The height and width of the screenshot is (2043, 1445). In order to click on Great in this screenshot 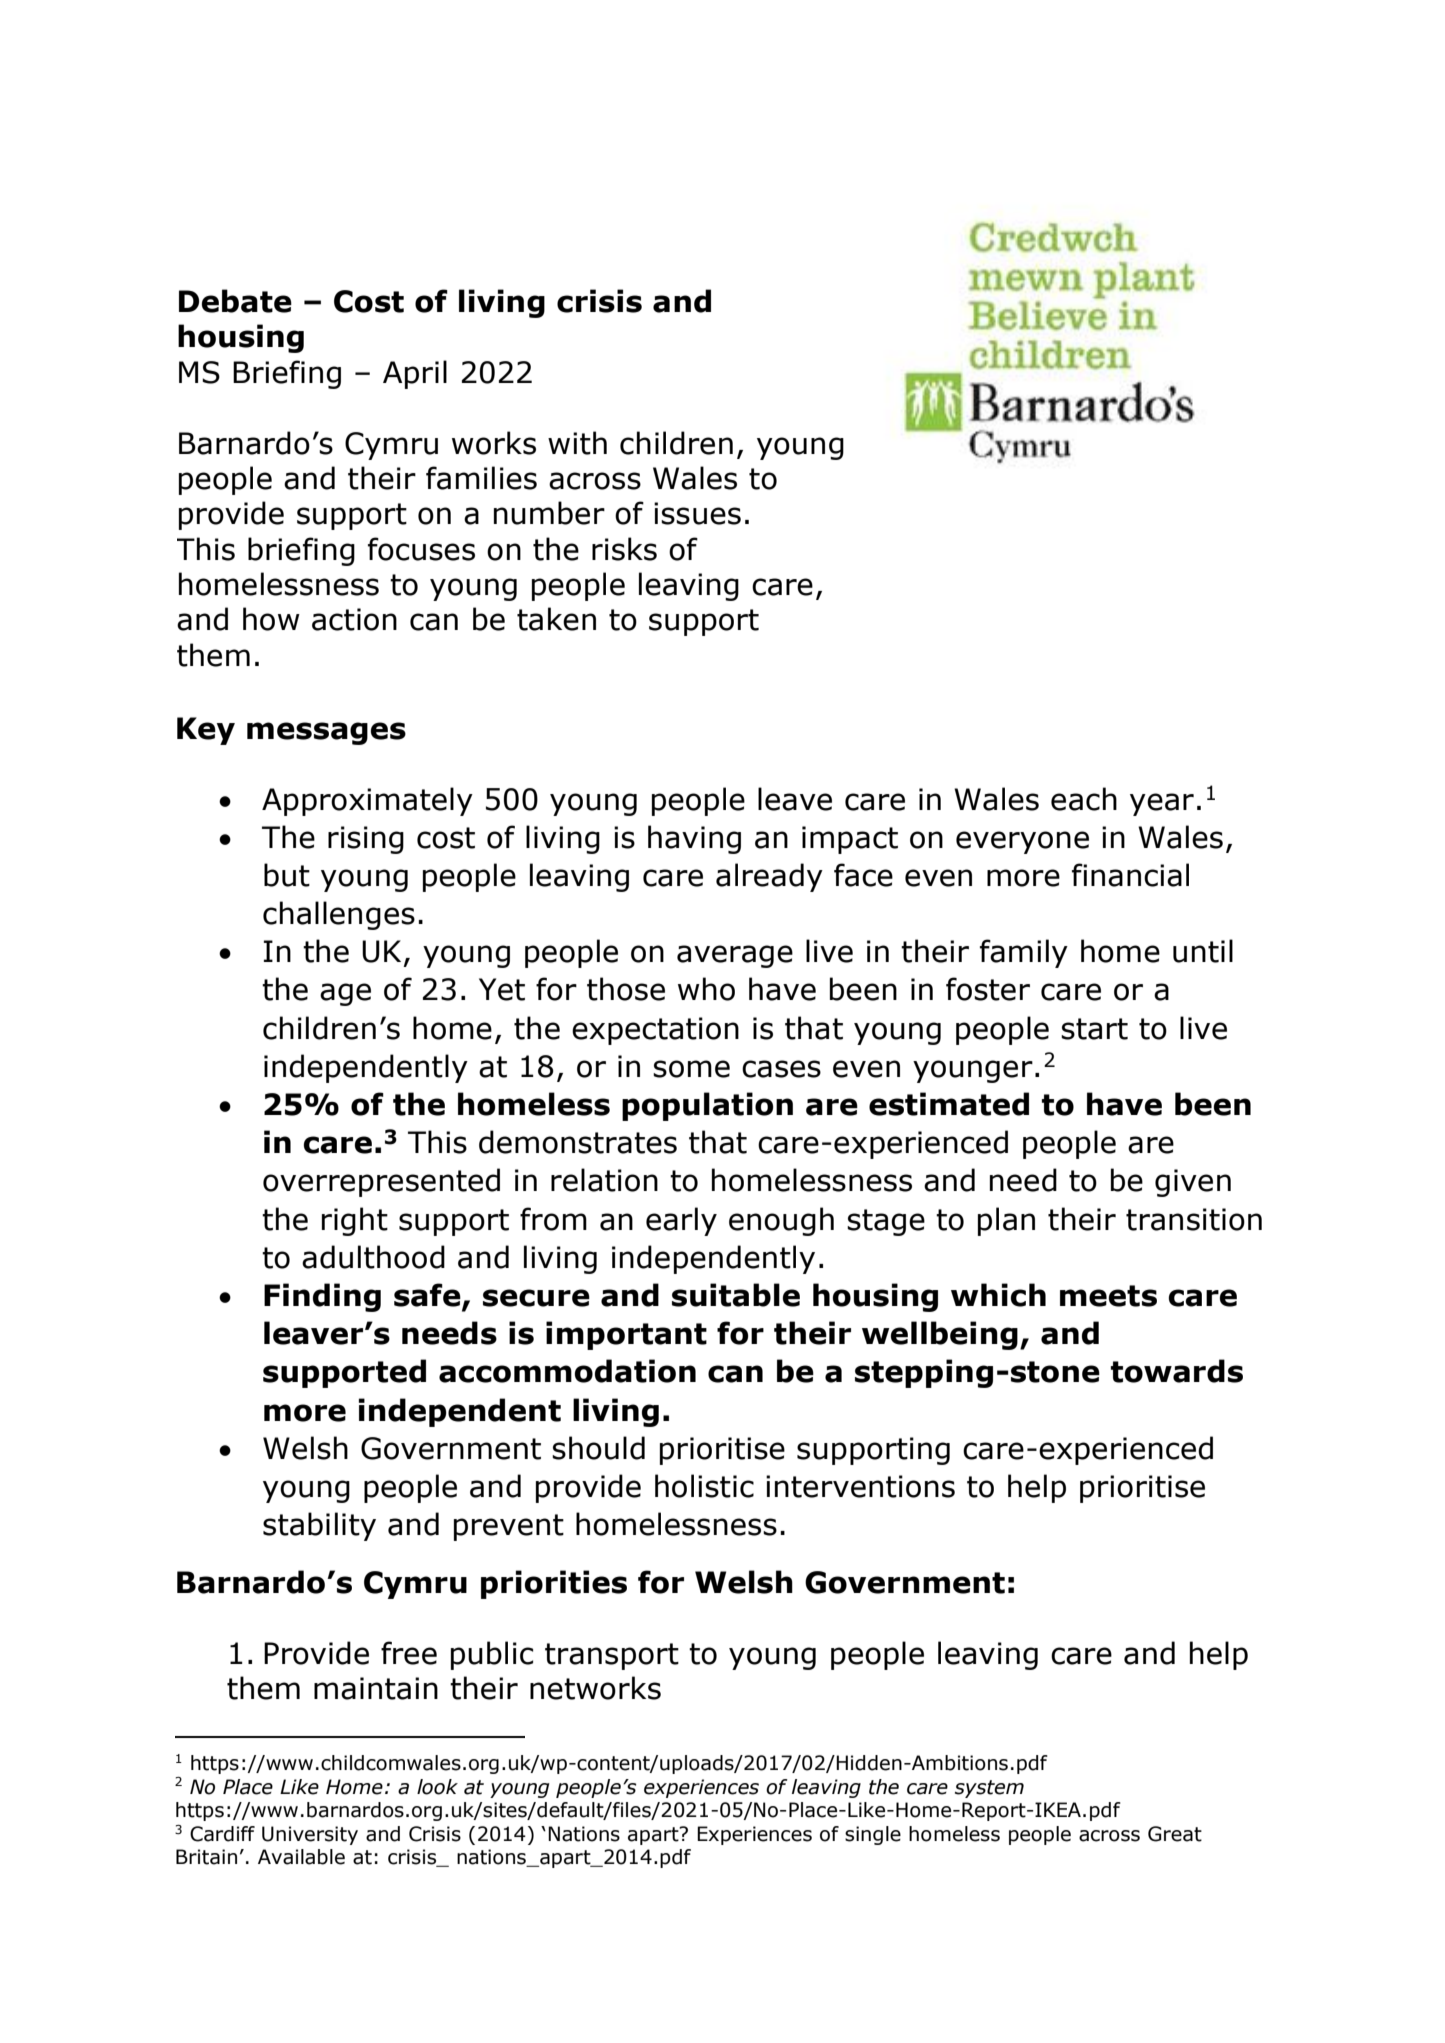, I will do `click(1175, 1834)`.
